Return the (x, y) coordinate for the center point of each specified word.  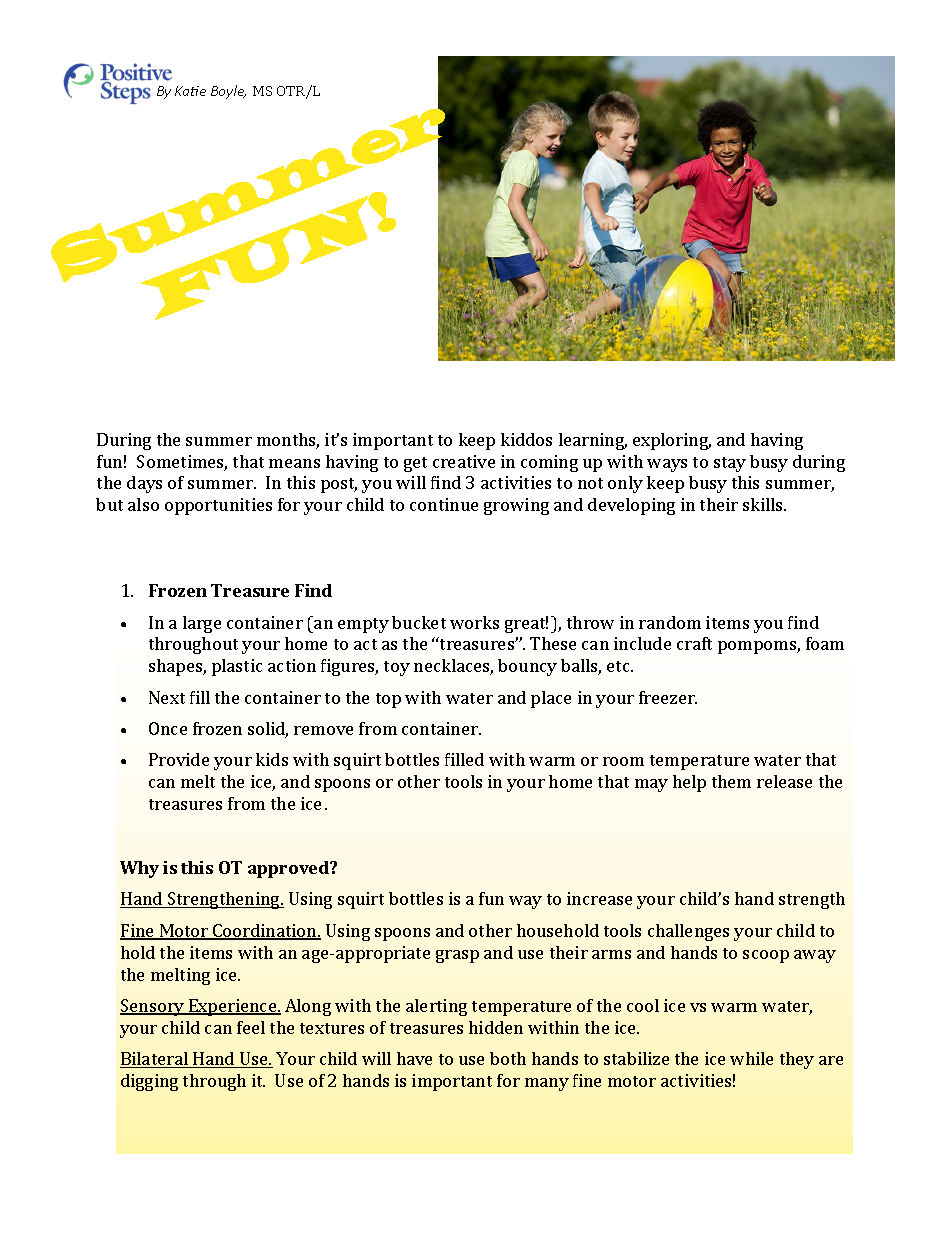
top (388, 700)
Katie (190, 91)
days (144, 484)
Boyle (228, 92)
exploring (672, 441)
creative (464, 461)
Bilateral (155, 1060)
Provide (179, 759)
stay (730, 464)
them (731, 781)
